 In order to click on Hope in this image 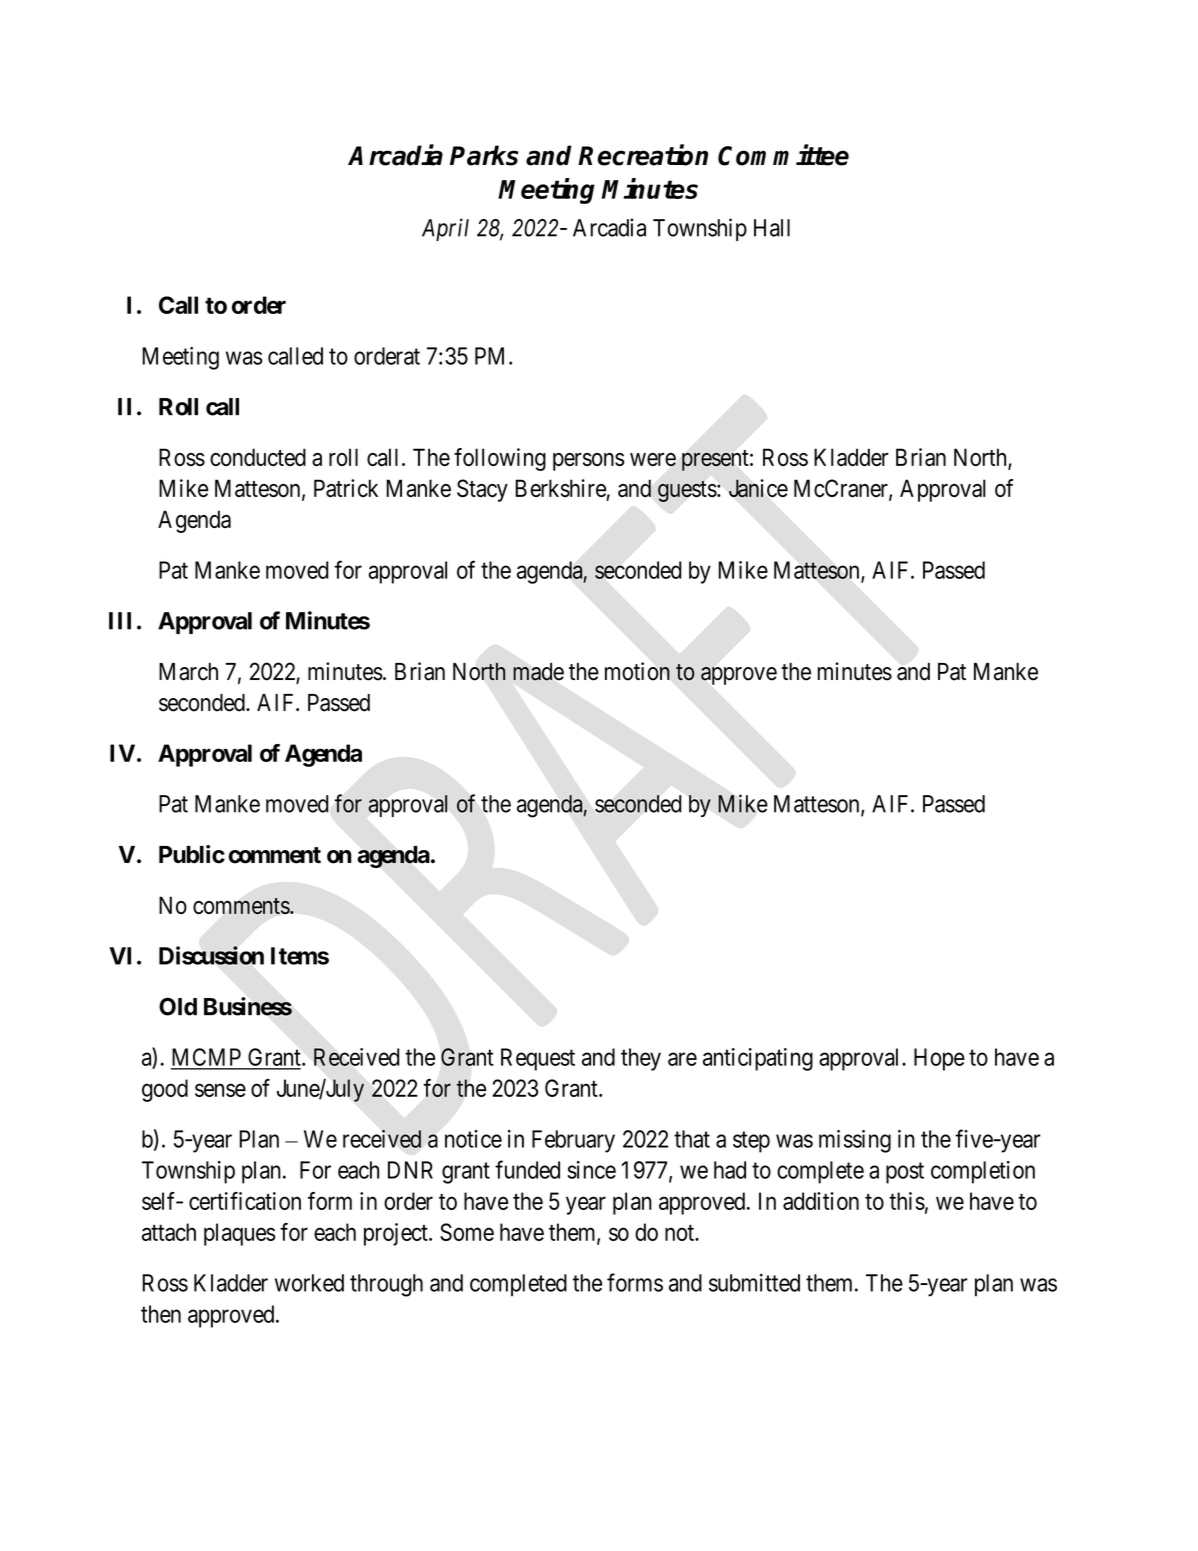, I will do `click(939, 1059)`.
